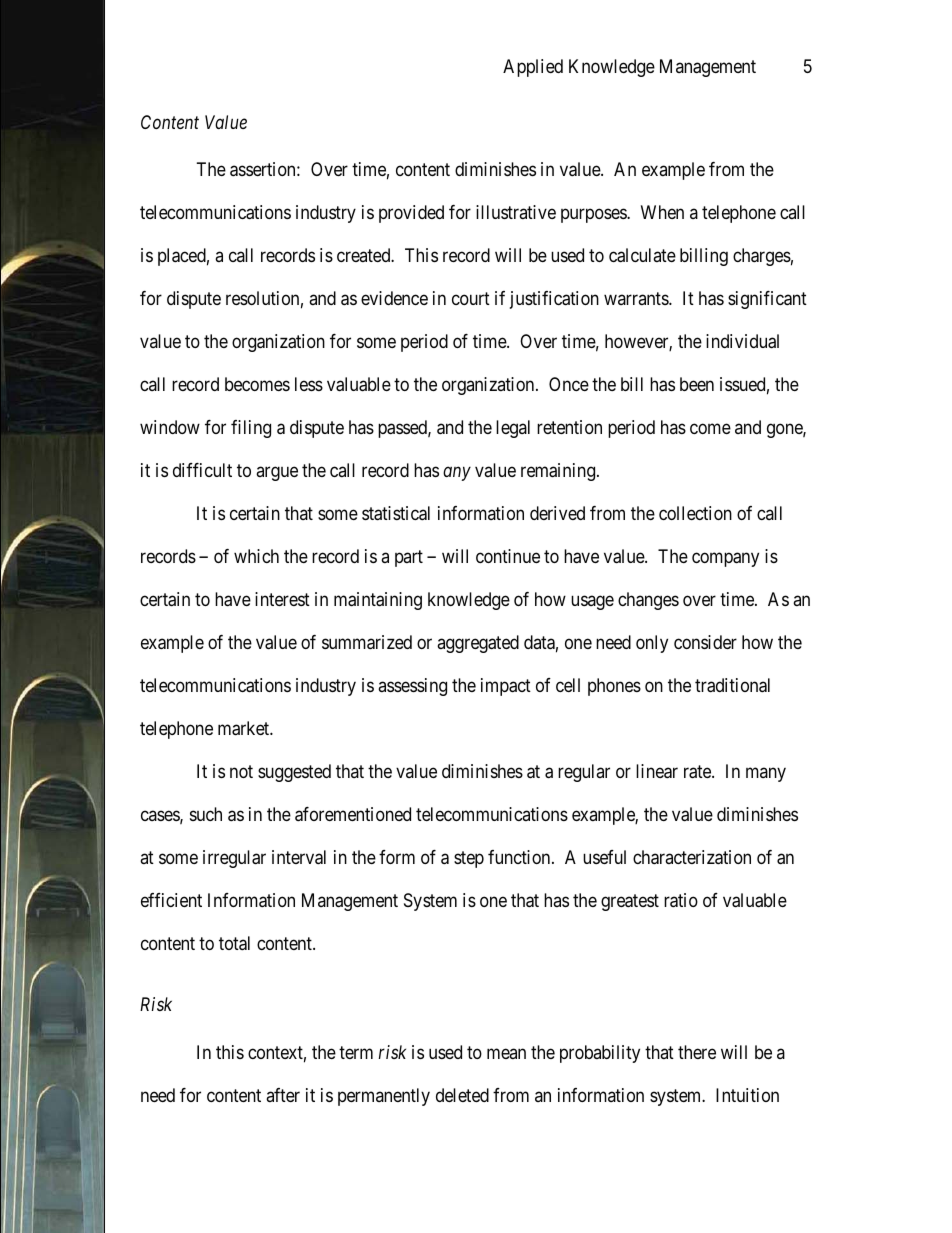 The image size is (952, 1233). Describe the element at coordinates (697, 1052) in the page. I see `there` at that location.
